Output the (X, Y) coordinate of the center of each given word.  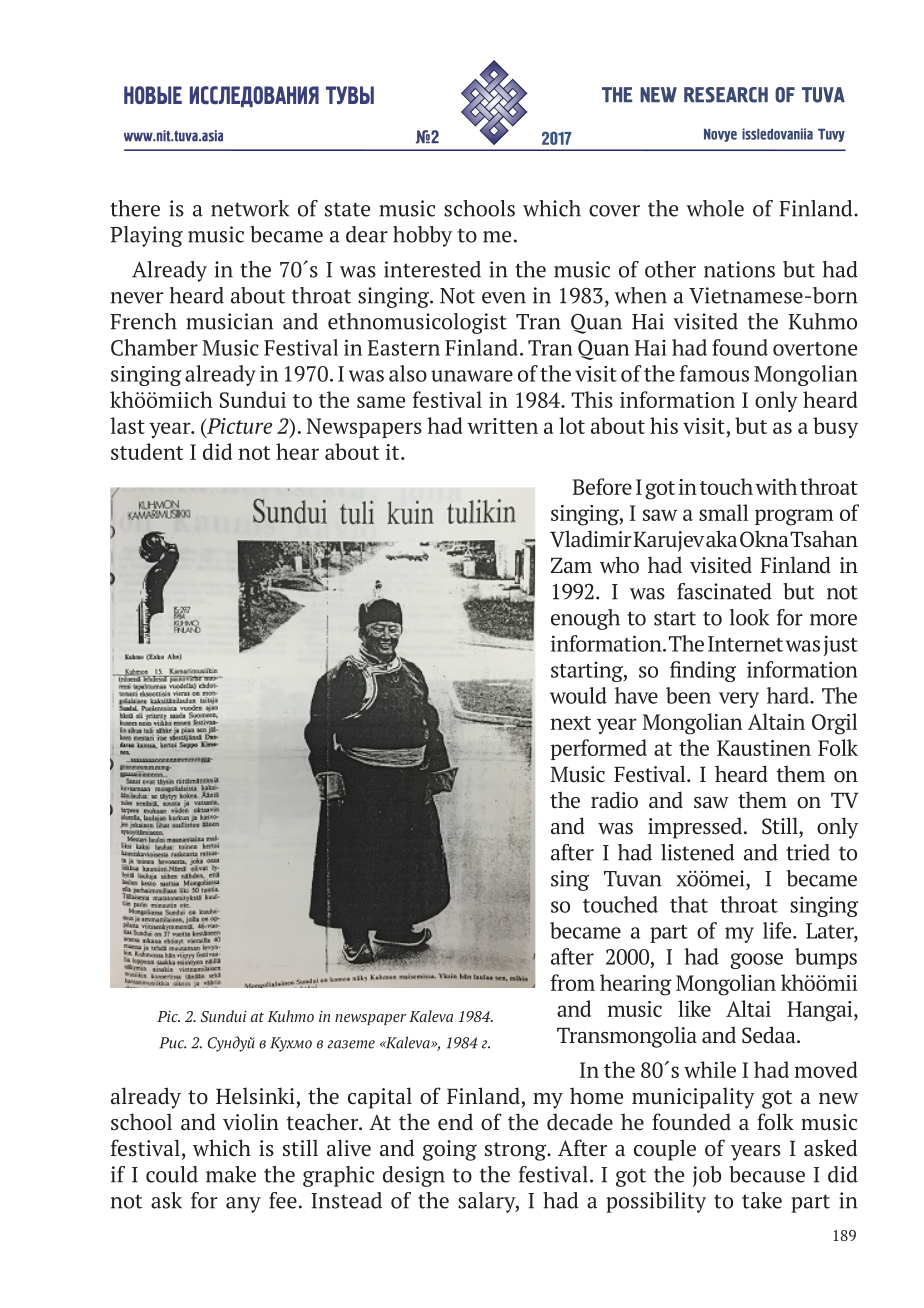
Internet (745, 644)
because (767, 1174)
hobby (422, 236)
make (231, 1174)
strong (517, 1151)
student (147, 451)
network (250, 208)
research (726, 95)
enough (585, 619)
